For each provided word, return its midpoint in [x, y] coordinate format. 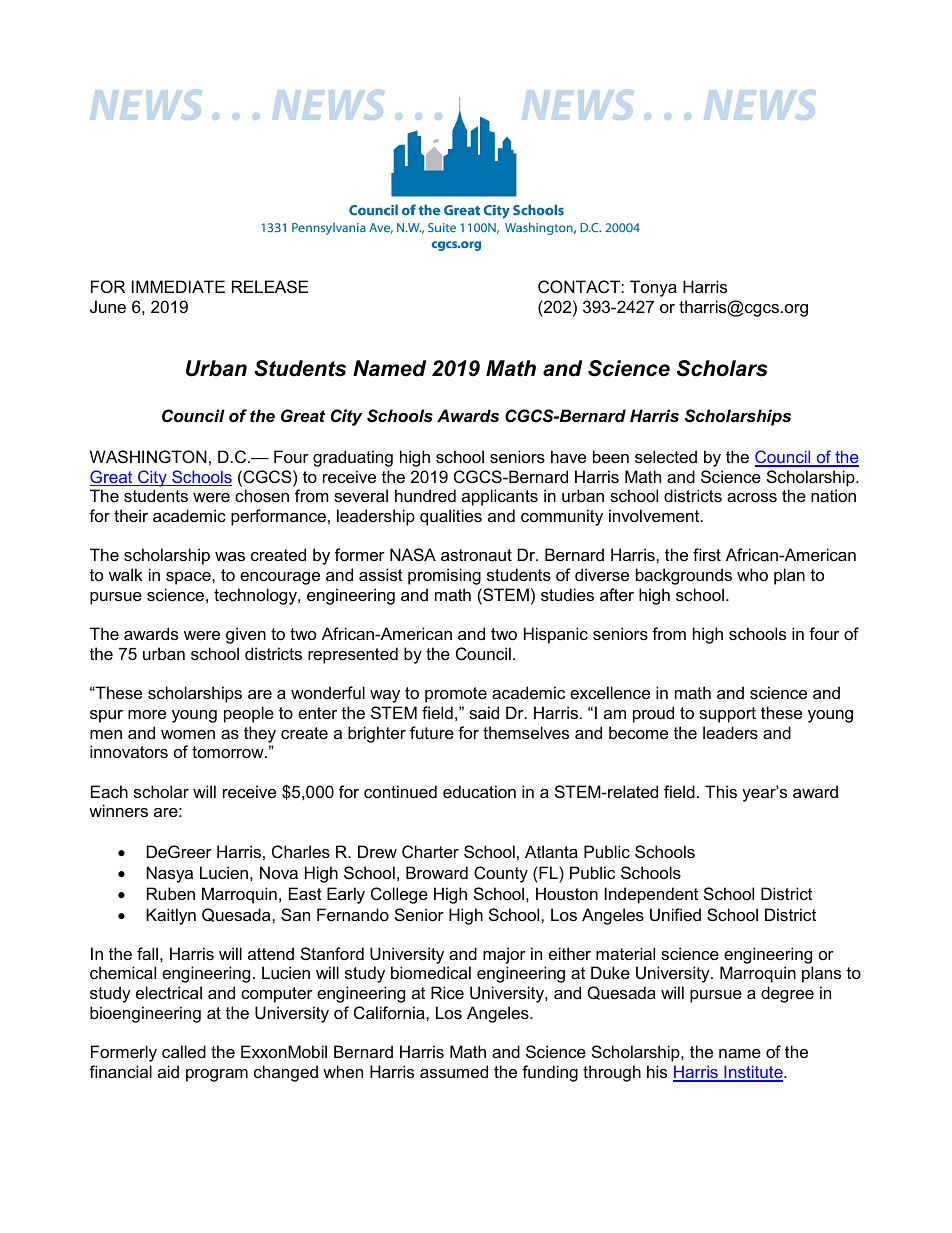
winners [118, 810]
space [189, 578]
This [721, 791]
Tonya [653, 288]
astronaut [476, 555]
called [184, 1051]
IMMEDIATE [178, 286]
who [752, 574]
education [479, 791]
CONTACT [580, 286]
